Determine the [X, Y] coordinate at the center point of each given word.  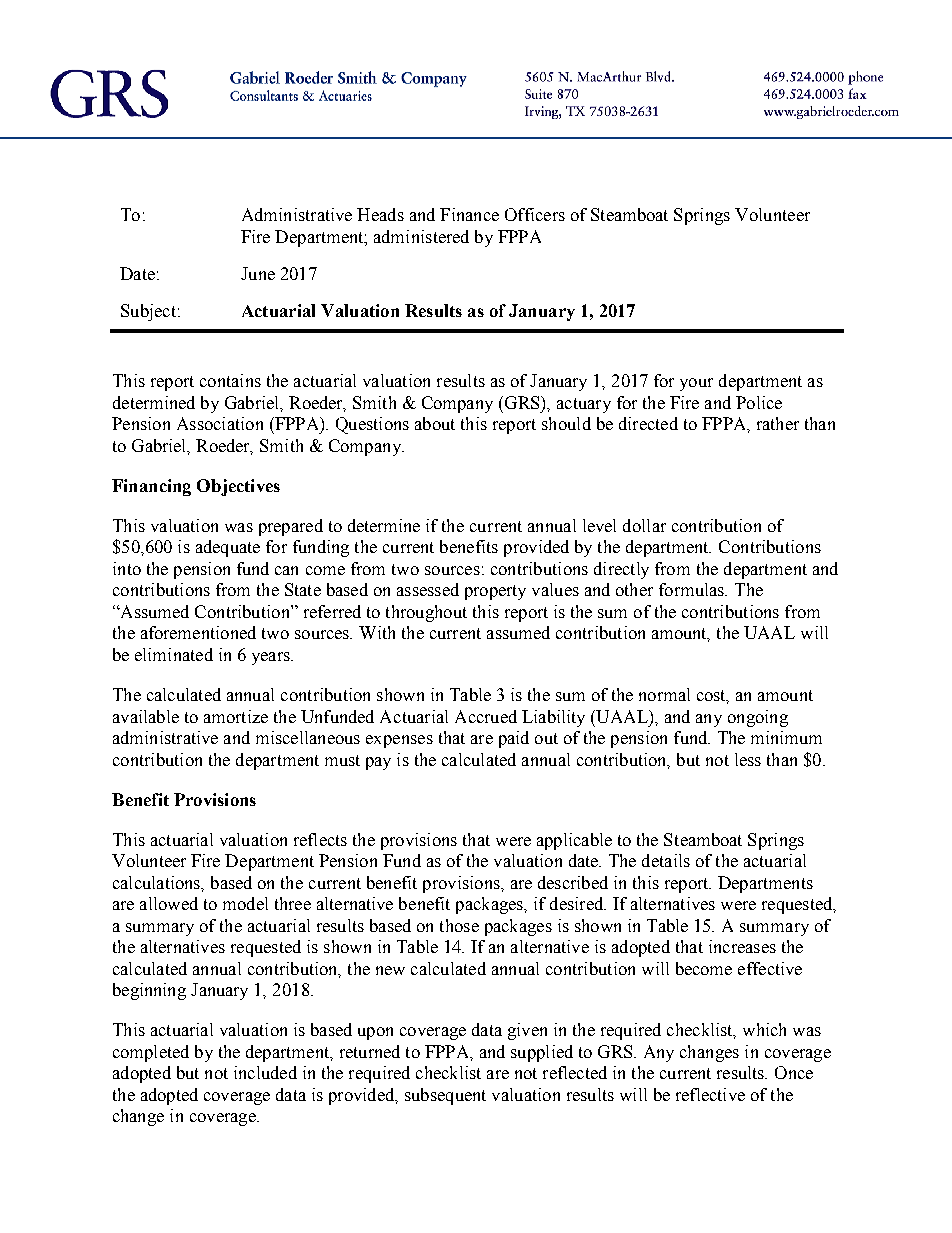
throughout [426, 613]
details [666, 860]
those [459, 925]
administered [421, 236]
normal [664, 694]
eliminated [174, 654]
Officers [535, 214]
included [265, 1072]
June [258, 273]
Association [220, 423]
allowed [169, 903]
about [435, 423]
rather [778, 423]
